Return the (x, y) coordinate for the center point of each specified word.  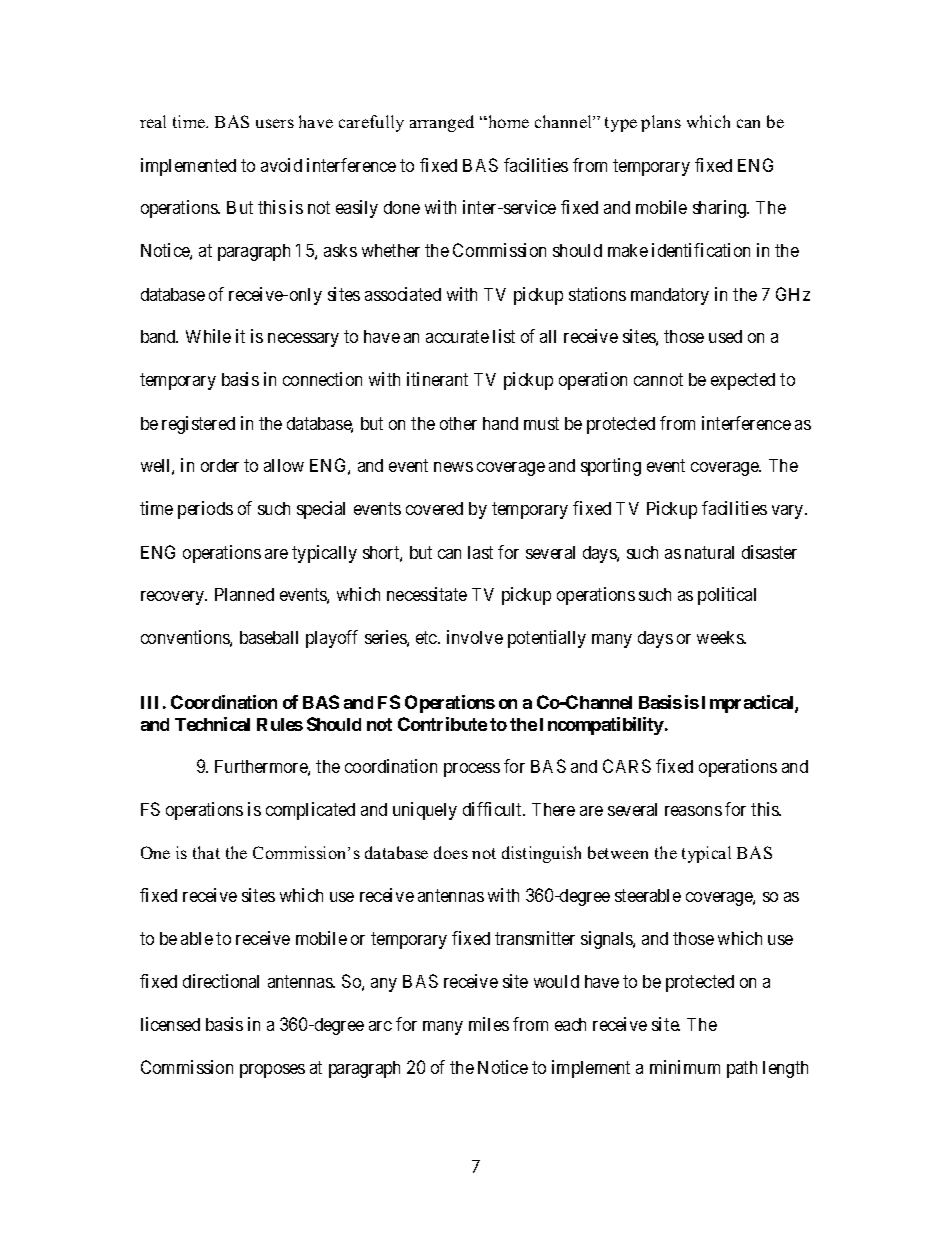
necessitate (427, 594)
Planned (244, 594)
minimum (685, 1067)
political (727, 596)
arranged (442, 123)
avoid (281, 165)
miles (489, 1024)
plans (661, 123)
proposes (272, 1071)
